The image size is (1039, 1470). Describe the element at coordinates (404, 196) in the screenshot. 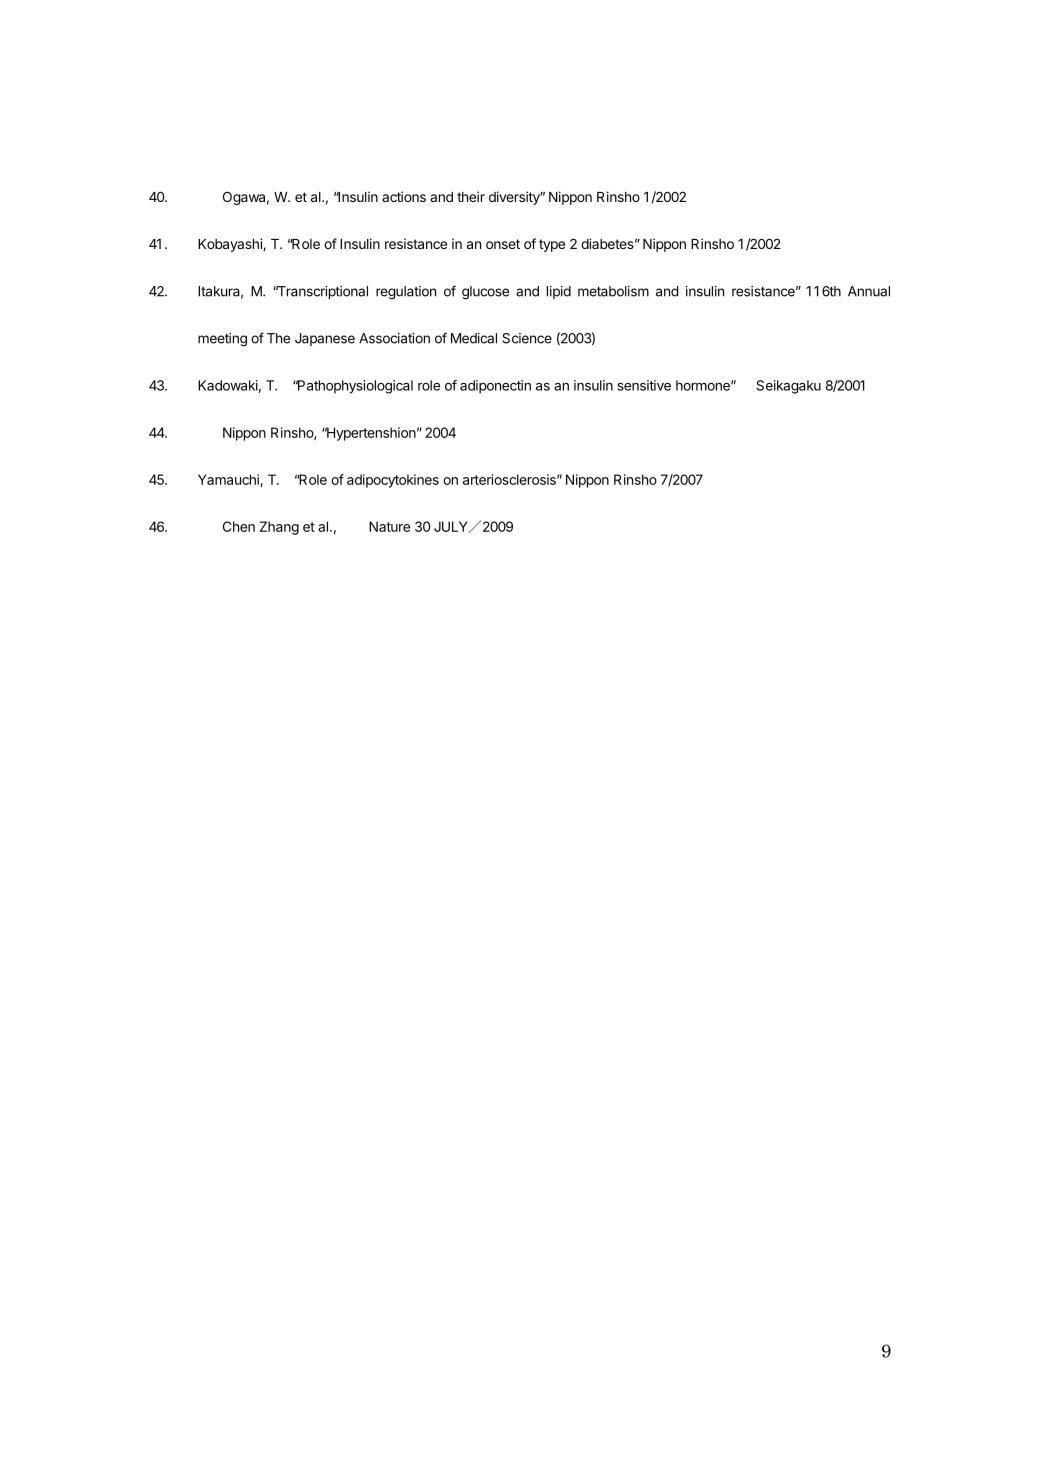

I see `actions` at that location.
